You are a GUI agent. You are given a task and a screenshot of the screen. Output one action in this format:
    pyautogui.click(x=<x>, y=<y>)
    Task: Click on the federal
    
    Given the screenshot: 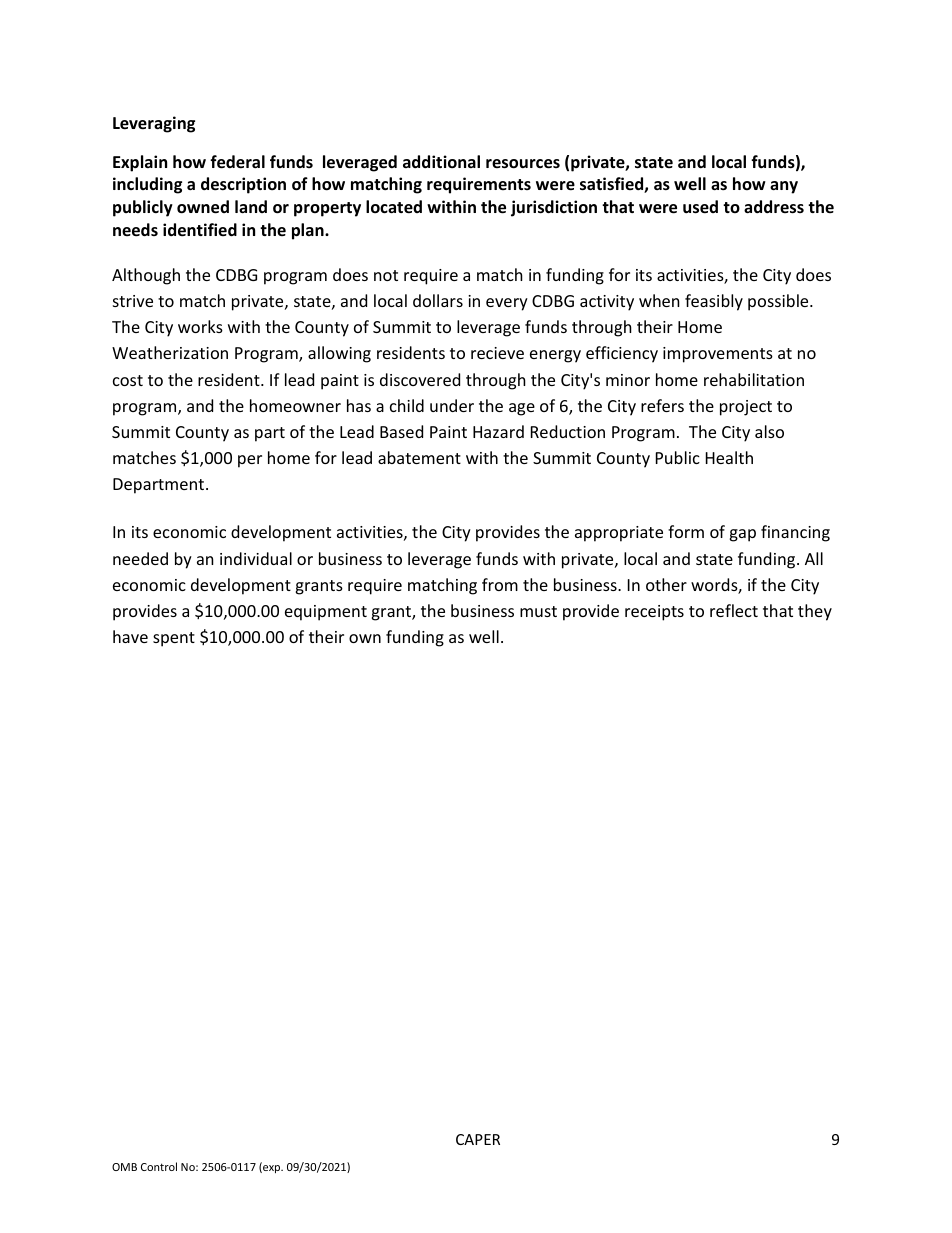 What is the action you would take?
    pyautogui.click(x=237, y=162)
